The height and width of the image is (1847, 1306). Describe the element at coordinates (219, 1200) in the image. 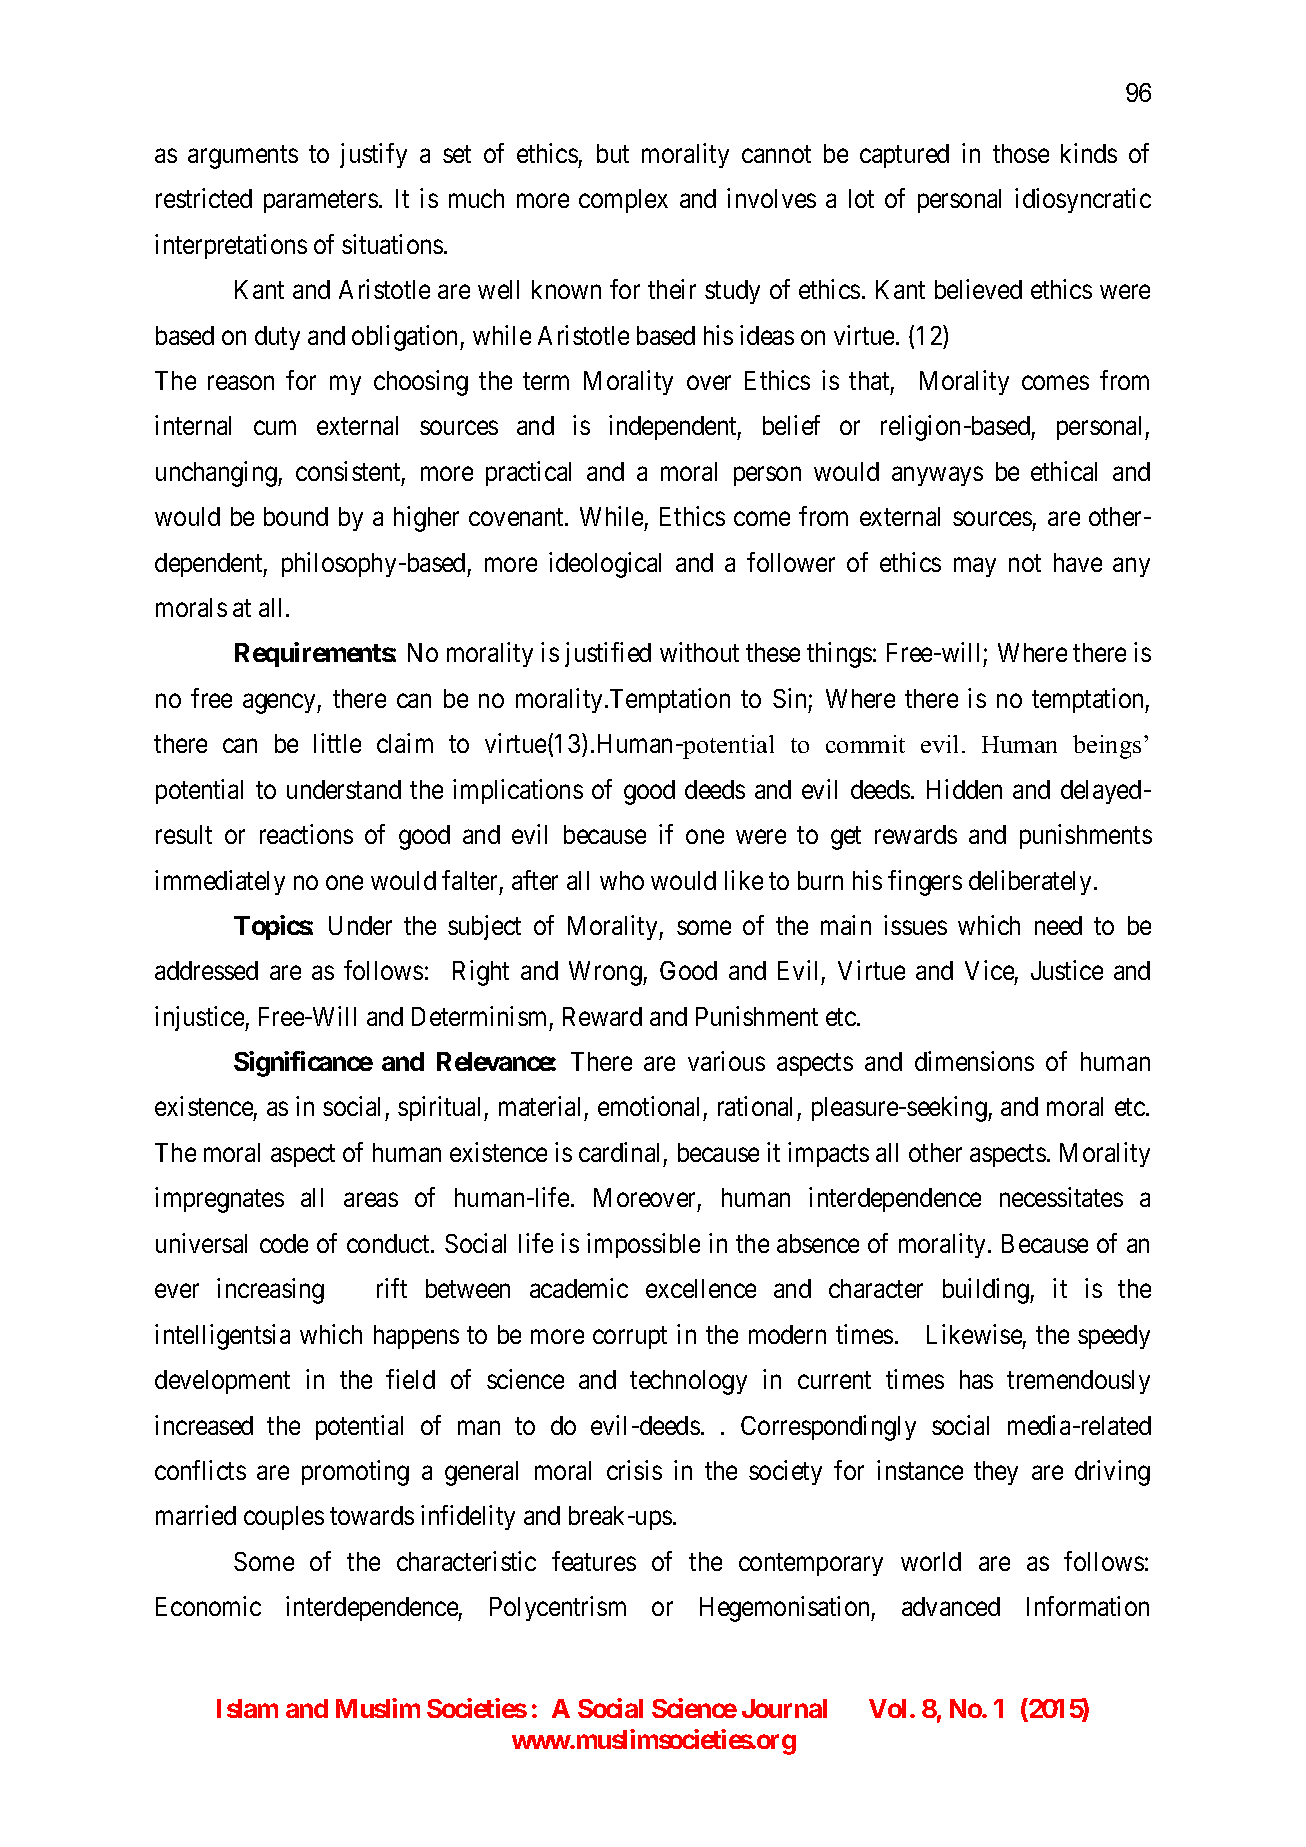

I see `impregnates` at that location.
